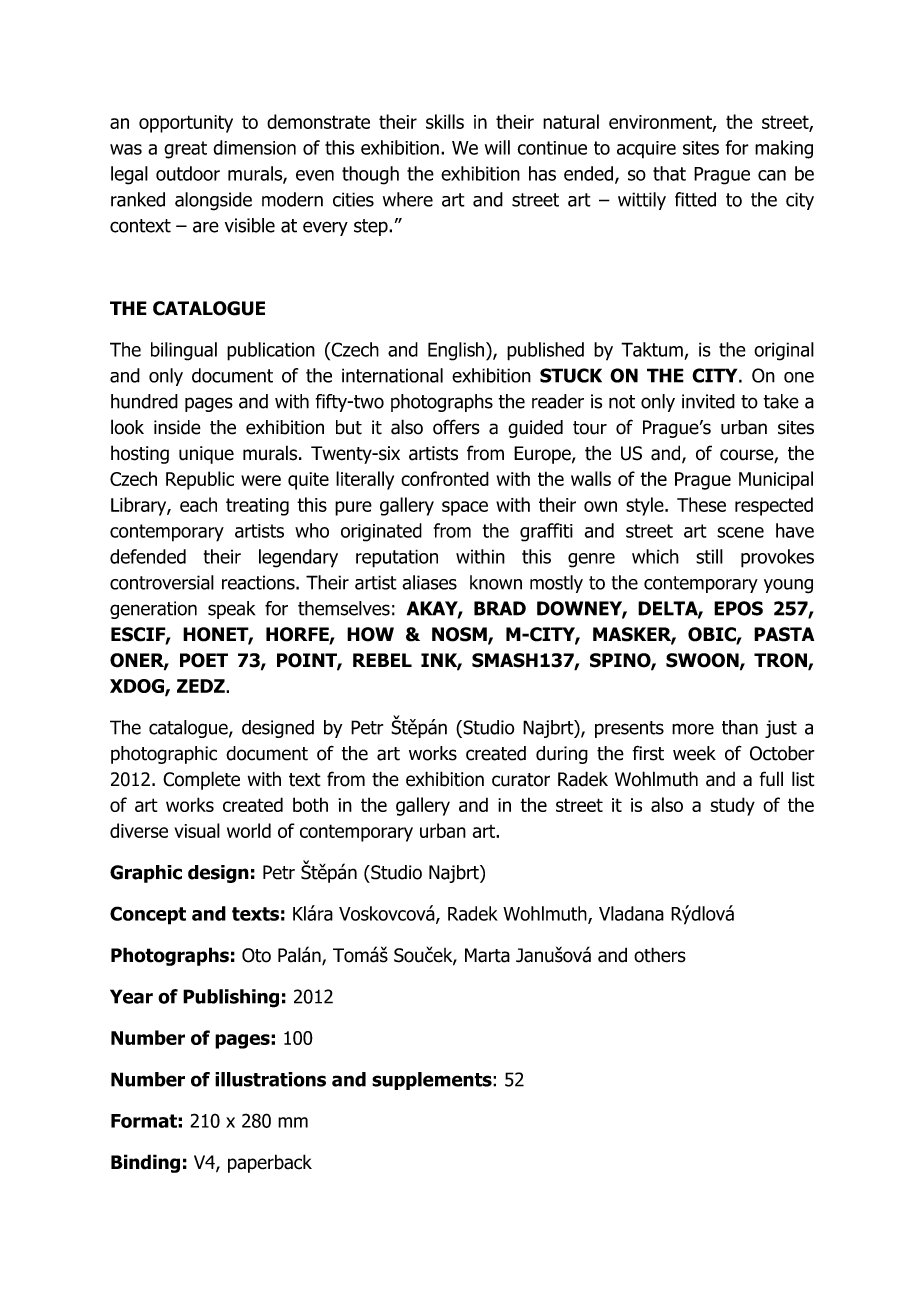 The image size is (924, 1308). I want to click on confronted, so click(445, 478).
